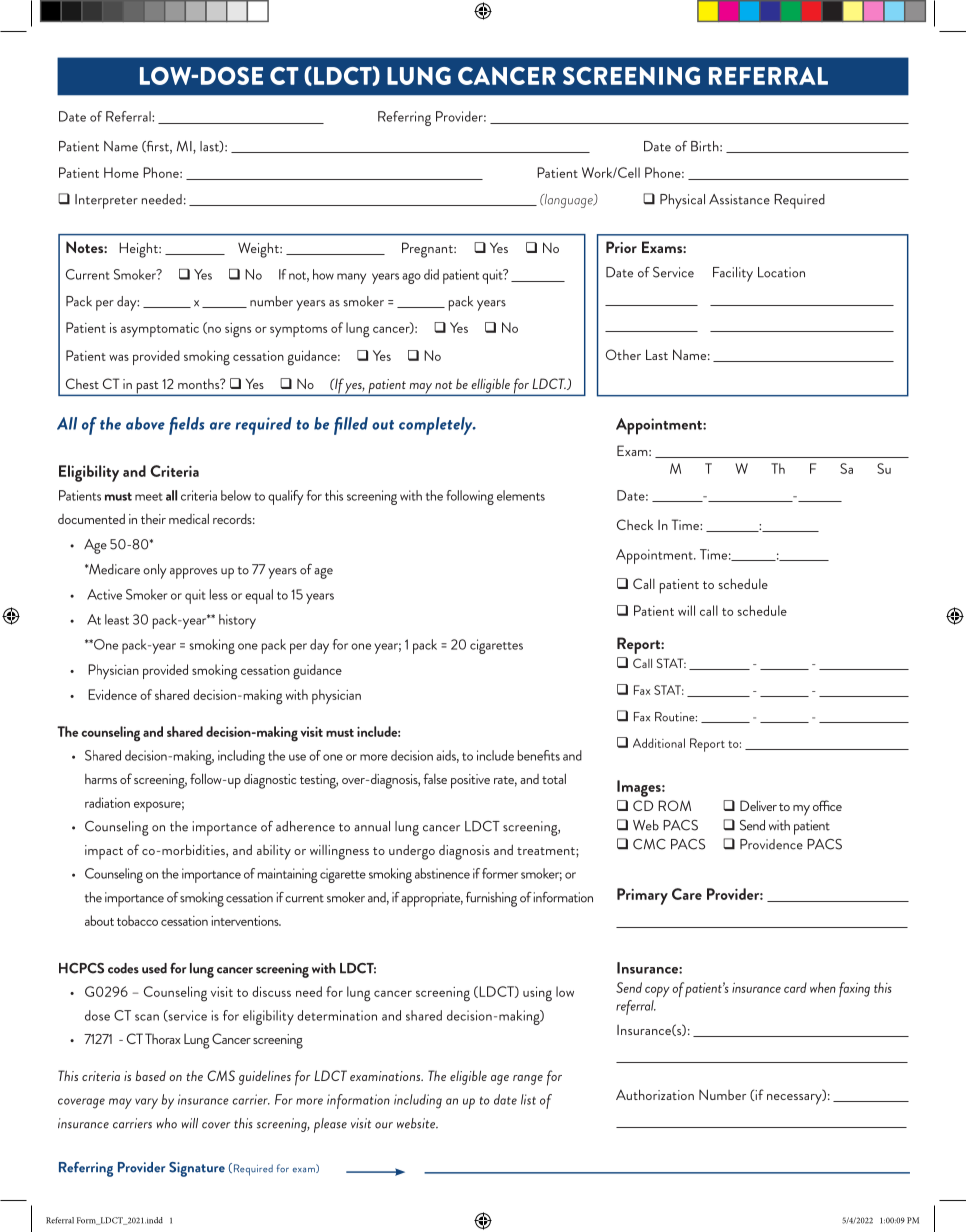 This screenshot has height=1232, width=966. What do you see at coordinates (428, 250) in the screenshot?
I see `Pregnant` at bounding box center [428, 250].
